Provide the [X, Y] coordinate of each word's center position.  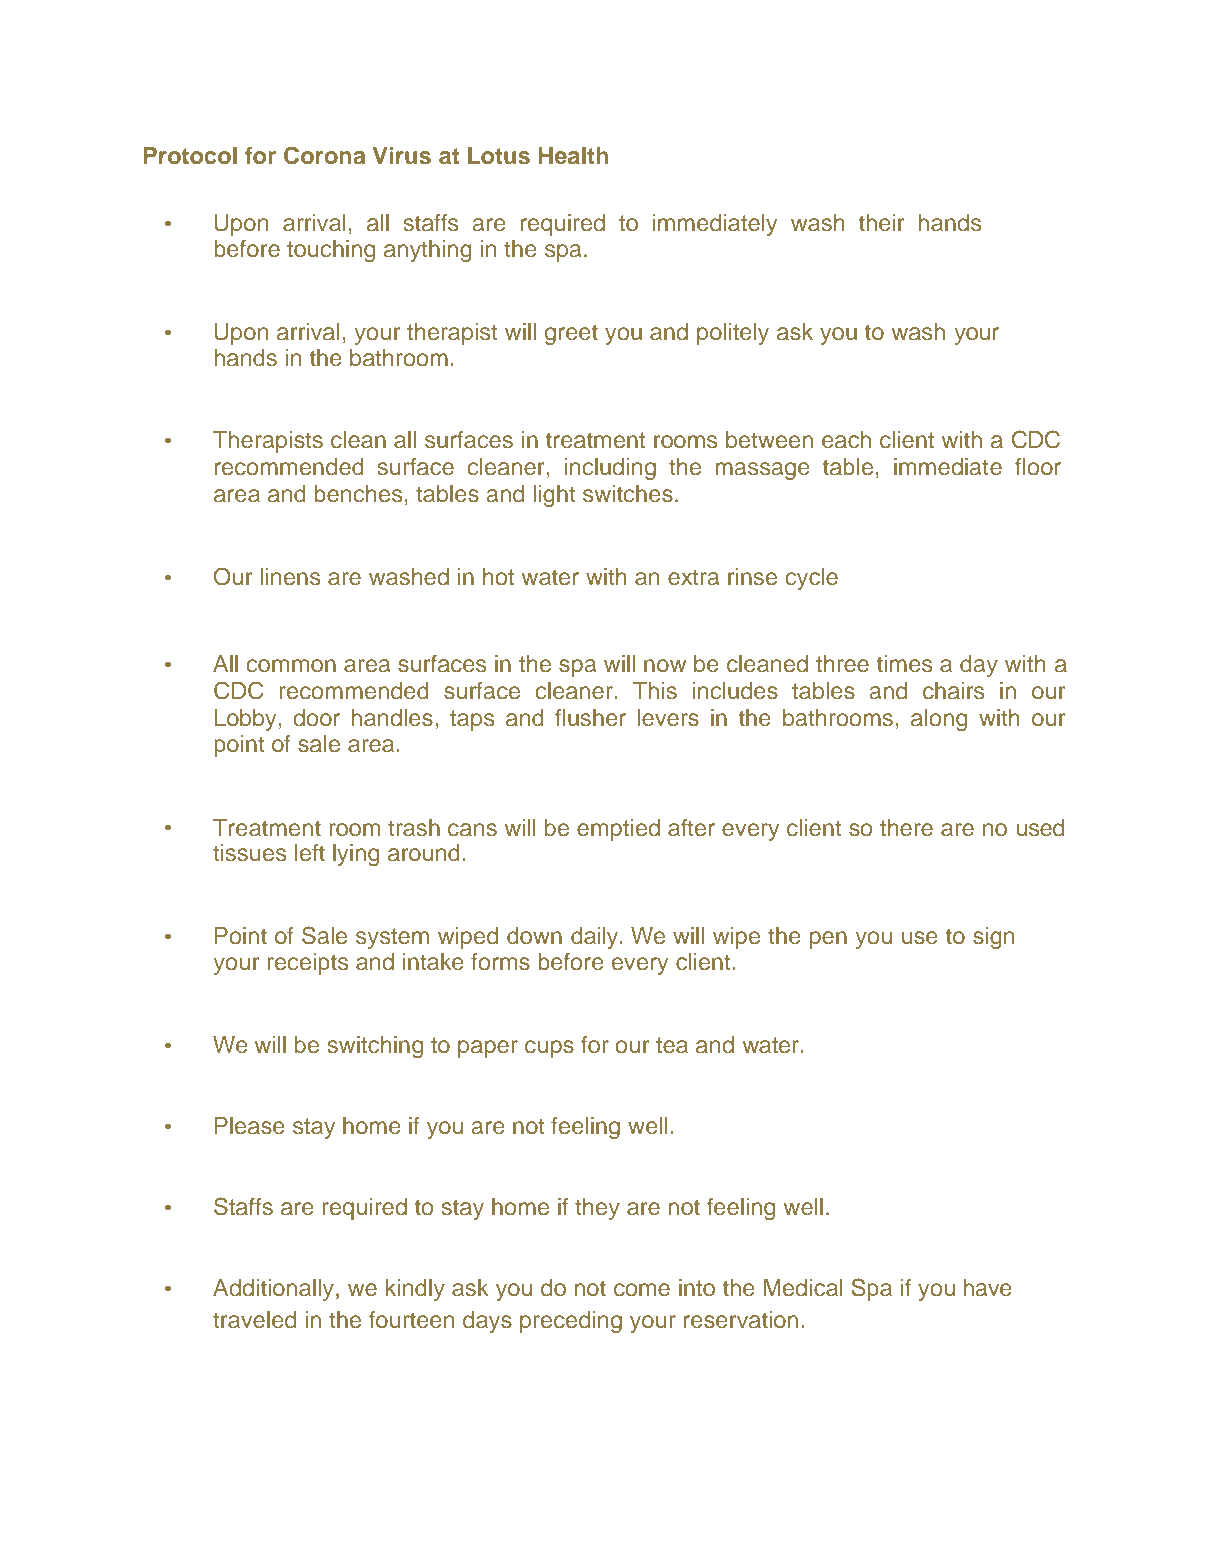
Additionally [275, 1290]
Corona [324, 155]
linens [290, 577]
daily [596, 938]
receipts [308, 964]
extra [693, 577]
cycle [812, 579]
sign [993, 938]
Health [573, 156]
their [881, 223]
